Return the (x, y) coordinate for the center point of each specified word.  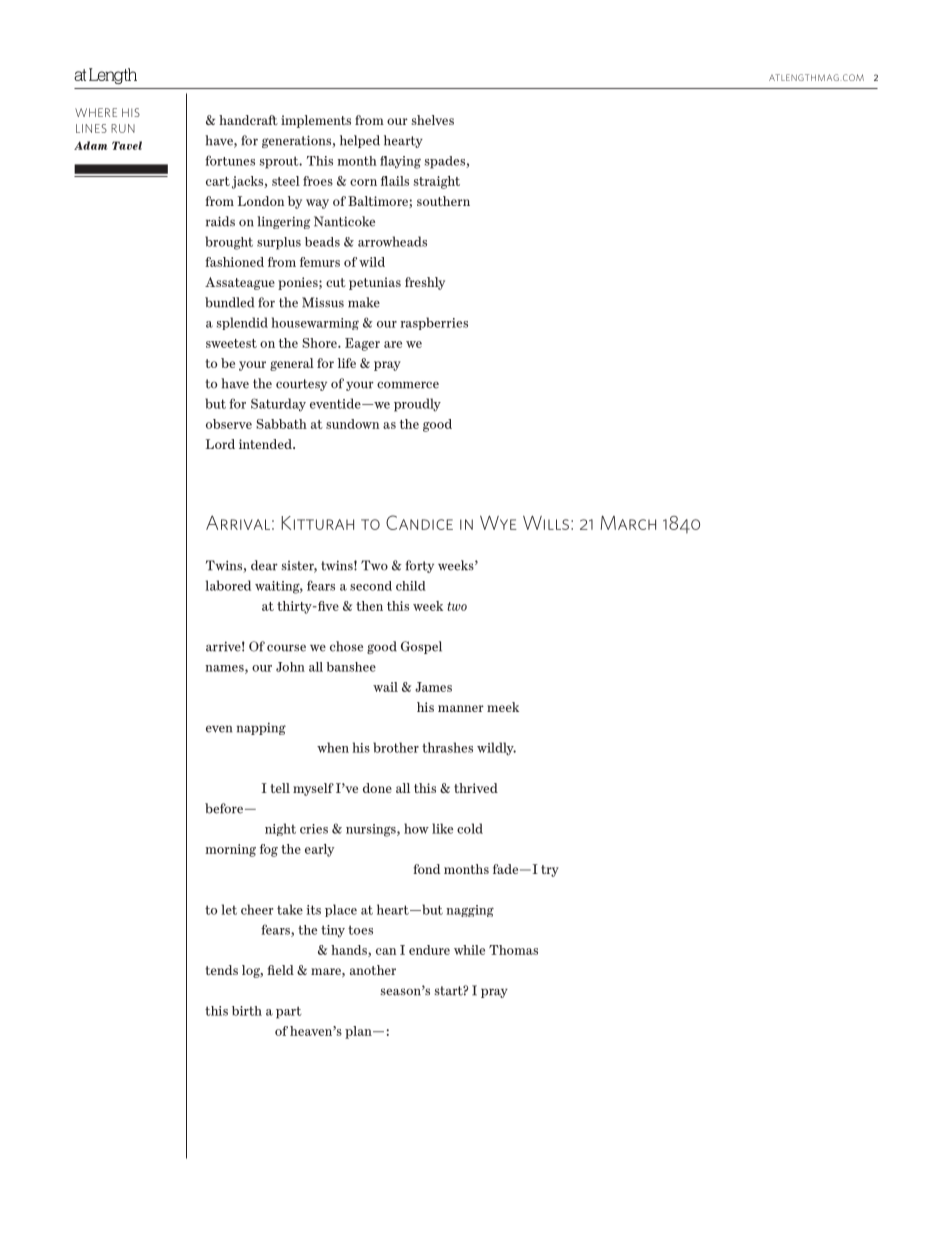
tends (221, 970)
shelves (433, 120)
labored (228, 585)
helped (360, 141)
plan (359, 1032)
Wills (546, 523)
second (371, 586)
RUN (123, 128)
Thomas (513, 950)
